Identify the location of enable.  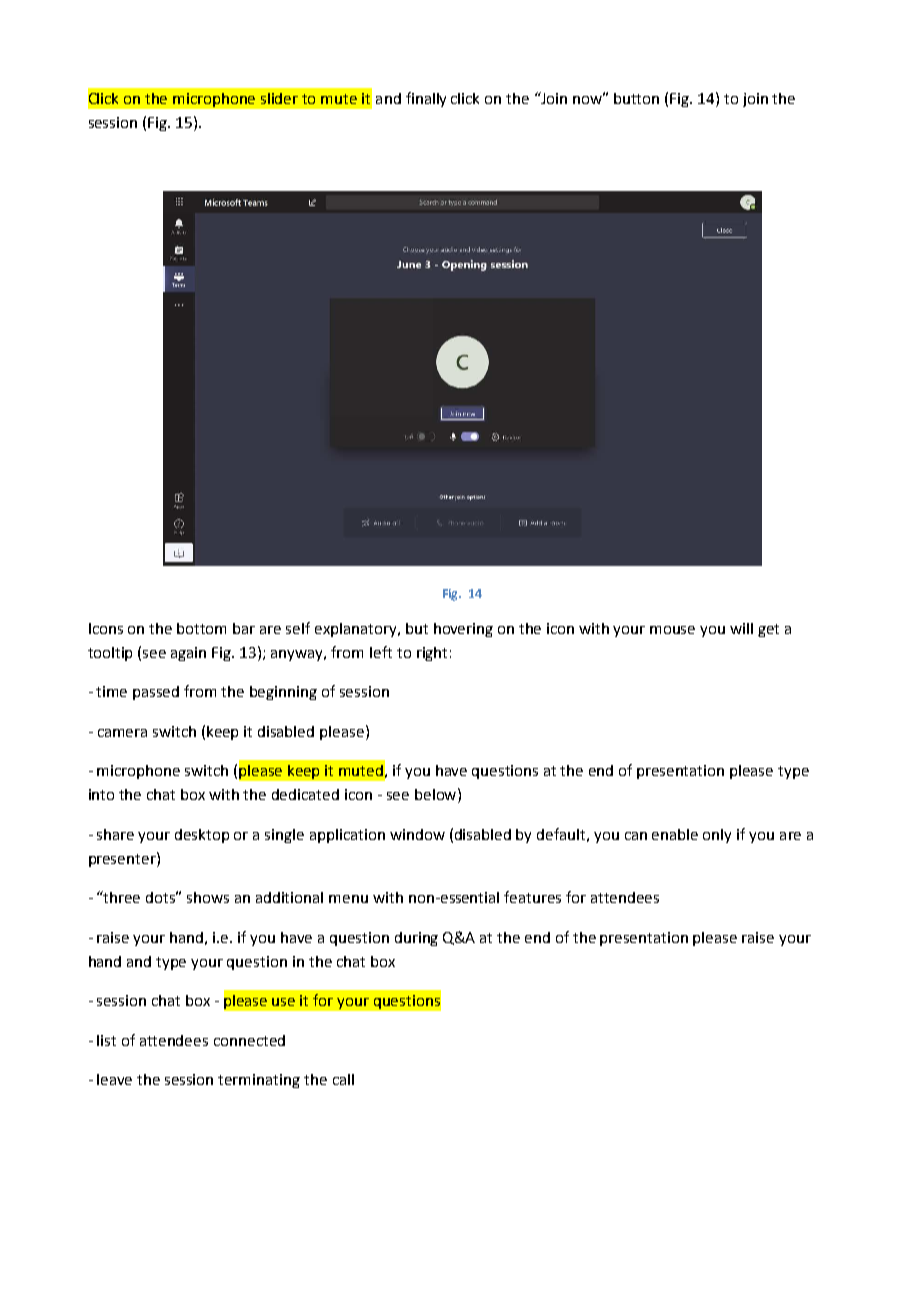
(675, 834).
